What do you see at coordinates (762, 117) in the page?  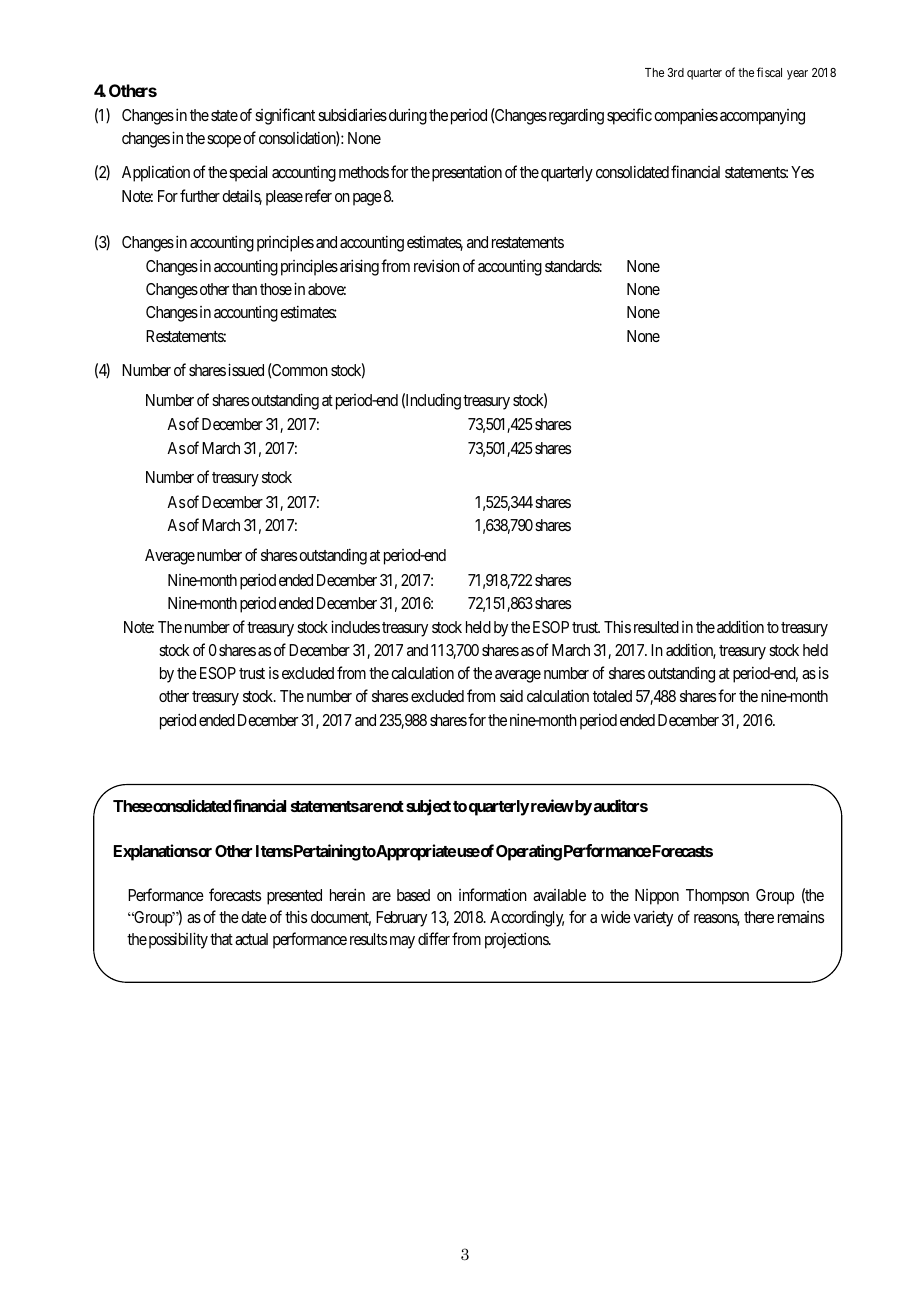 I see `accompanying` at bounding box center [762, 117].
